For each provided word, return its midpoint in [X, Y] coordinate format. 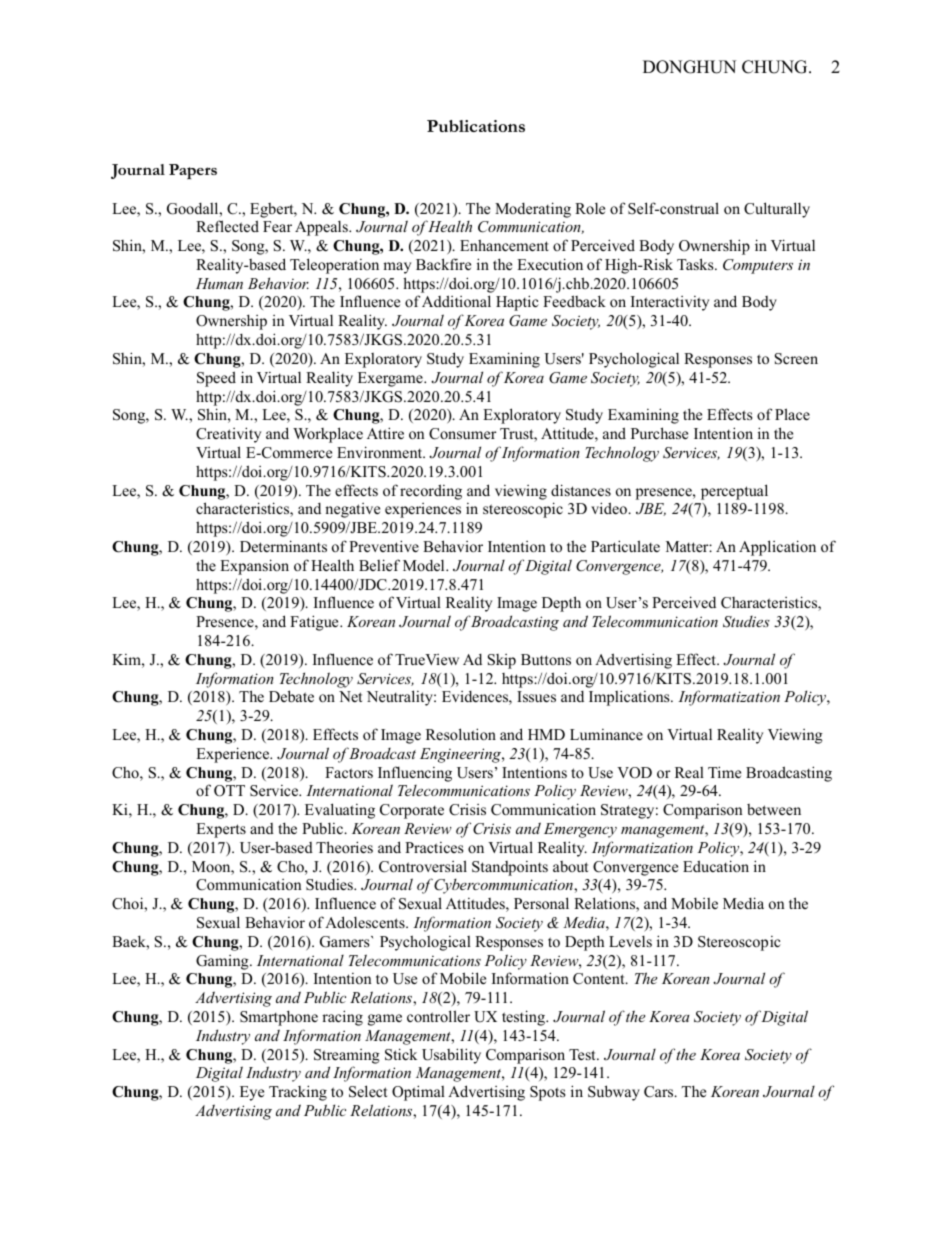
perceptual [734, 492]
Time [724, 772]
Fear [277, 226]
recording [431, 492]
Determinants [283, 546]
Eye [252, 1093]
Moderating [533, 210]
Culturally [777, 210]
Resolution [461, 734]
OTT [229, 791]
